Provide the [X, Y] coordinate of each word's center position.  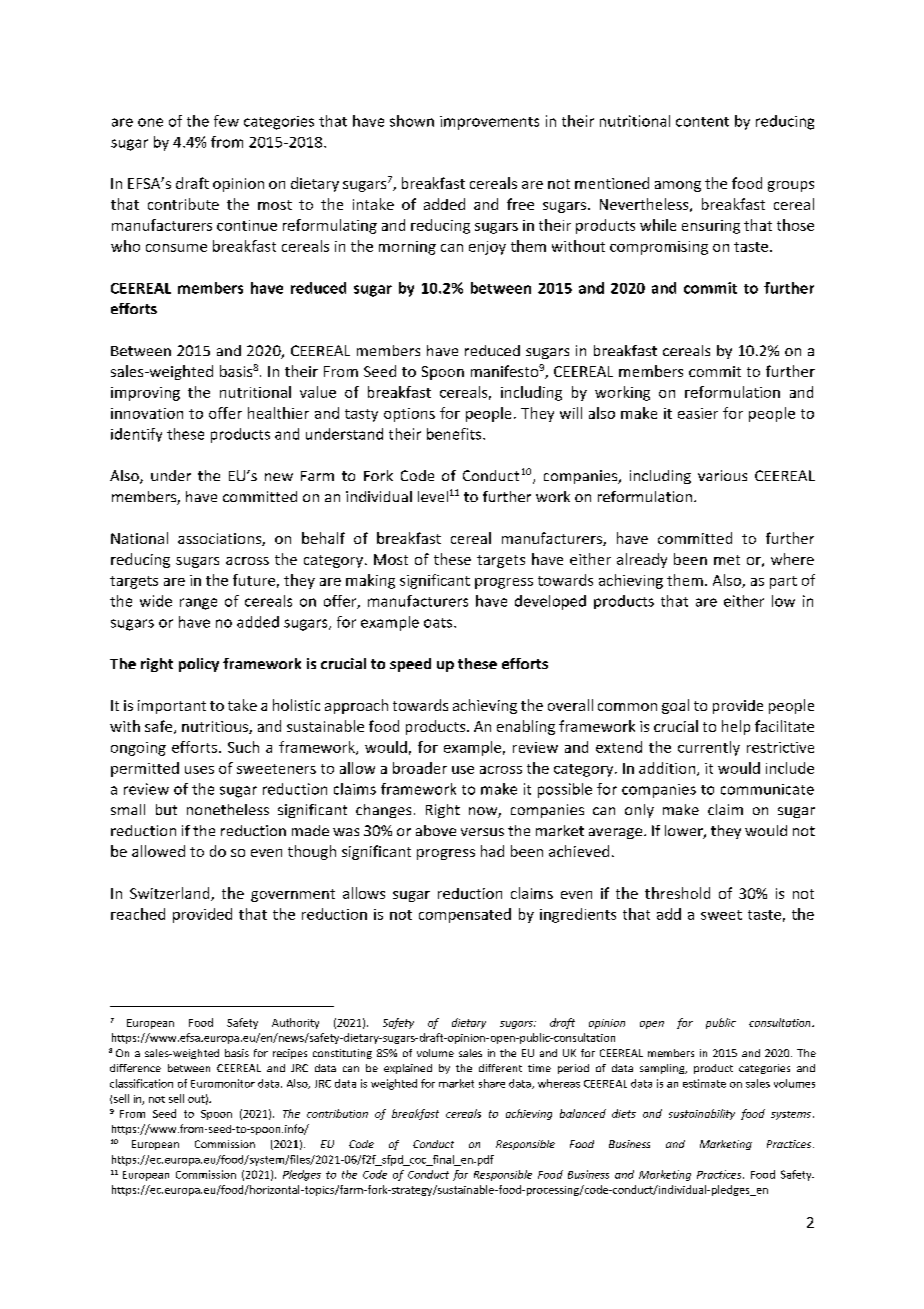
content [702, 122]
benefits [455, 434]
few [226, 121]
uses [199, 770]
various [722, 475]
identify [136, 435]
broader [420, 768]
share [492, 1083]
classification [141, 1083]
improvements [489, 123]
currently [709, 748]
